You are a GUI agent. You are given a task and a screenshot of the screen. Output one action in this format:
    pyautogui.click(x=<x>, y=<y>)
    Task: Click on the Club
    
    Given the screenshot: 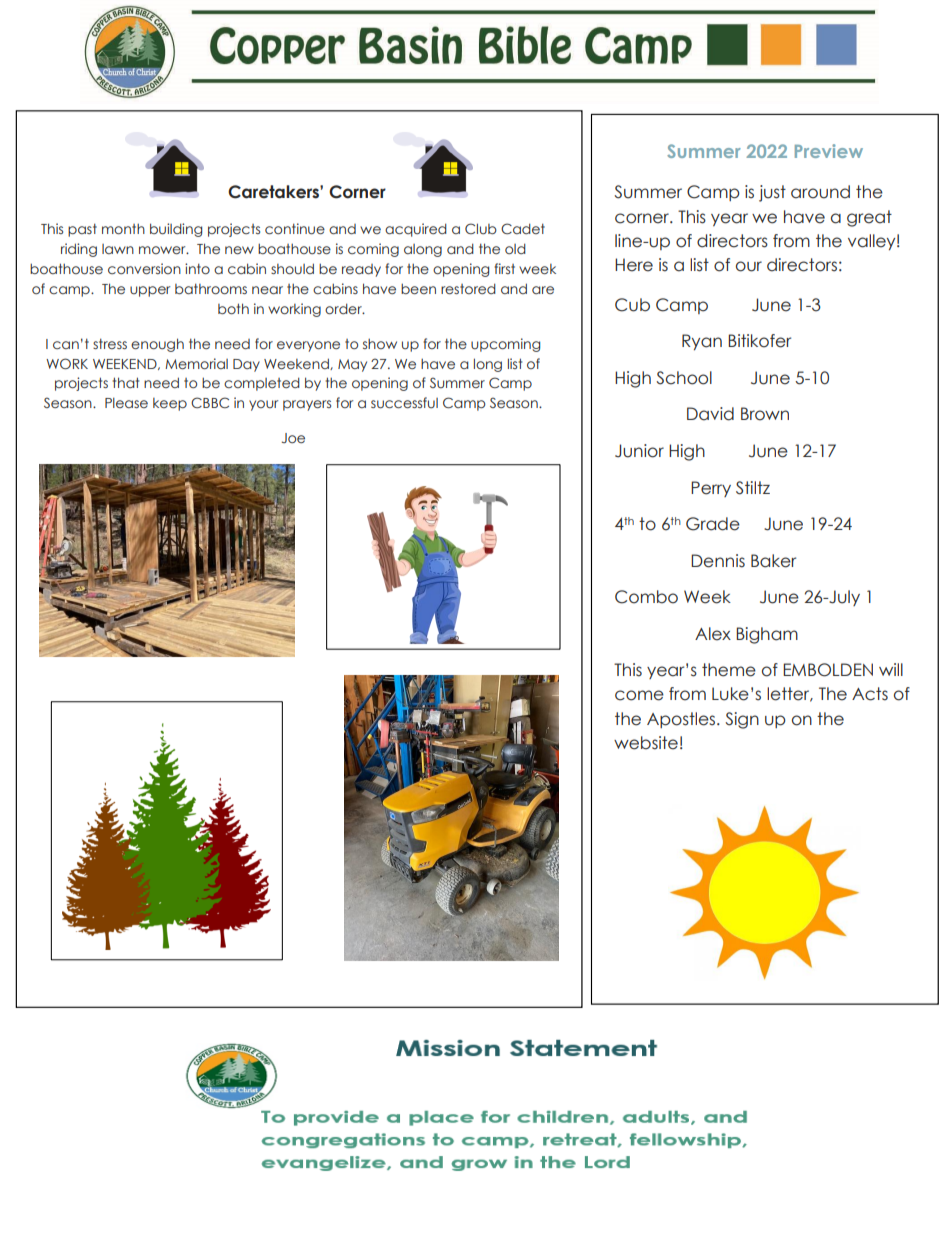 What is the action you would take?
    pyautogui.click(x=481, y=228)
